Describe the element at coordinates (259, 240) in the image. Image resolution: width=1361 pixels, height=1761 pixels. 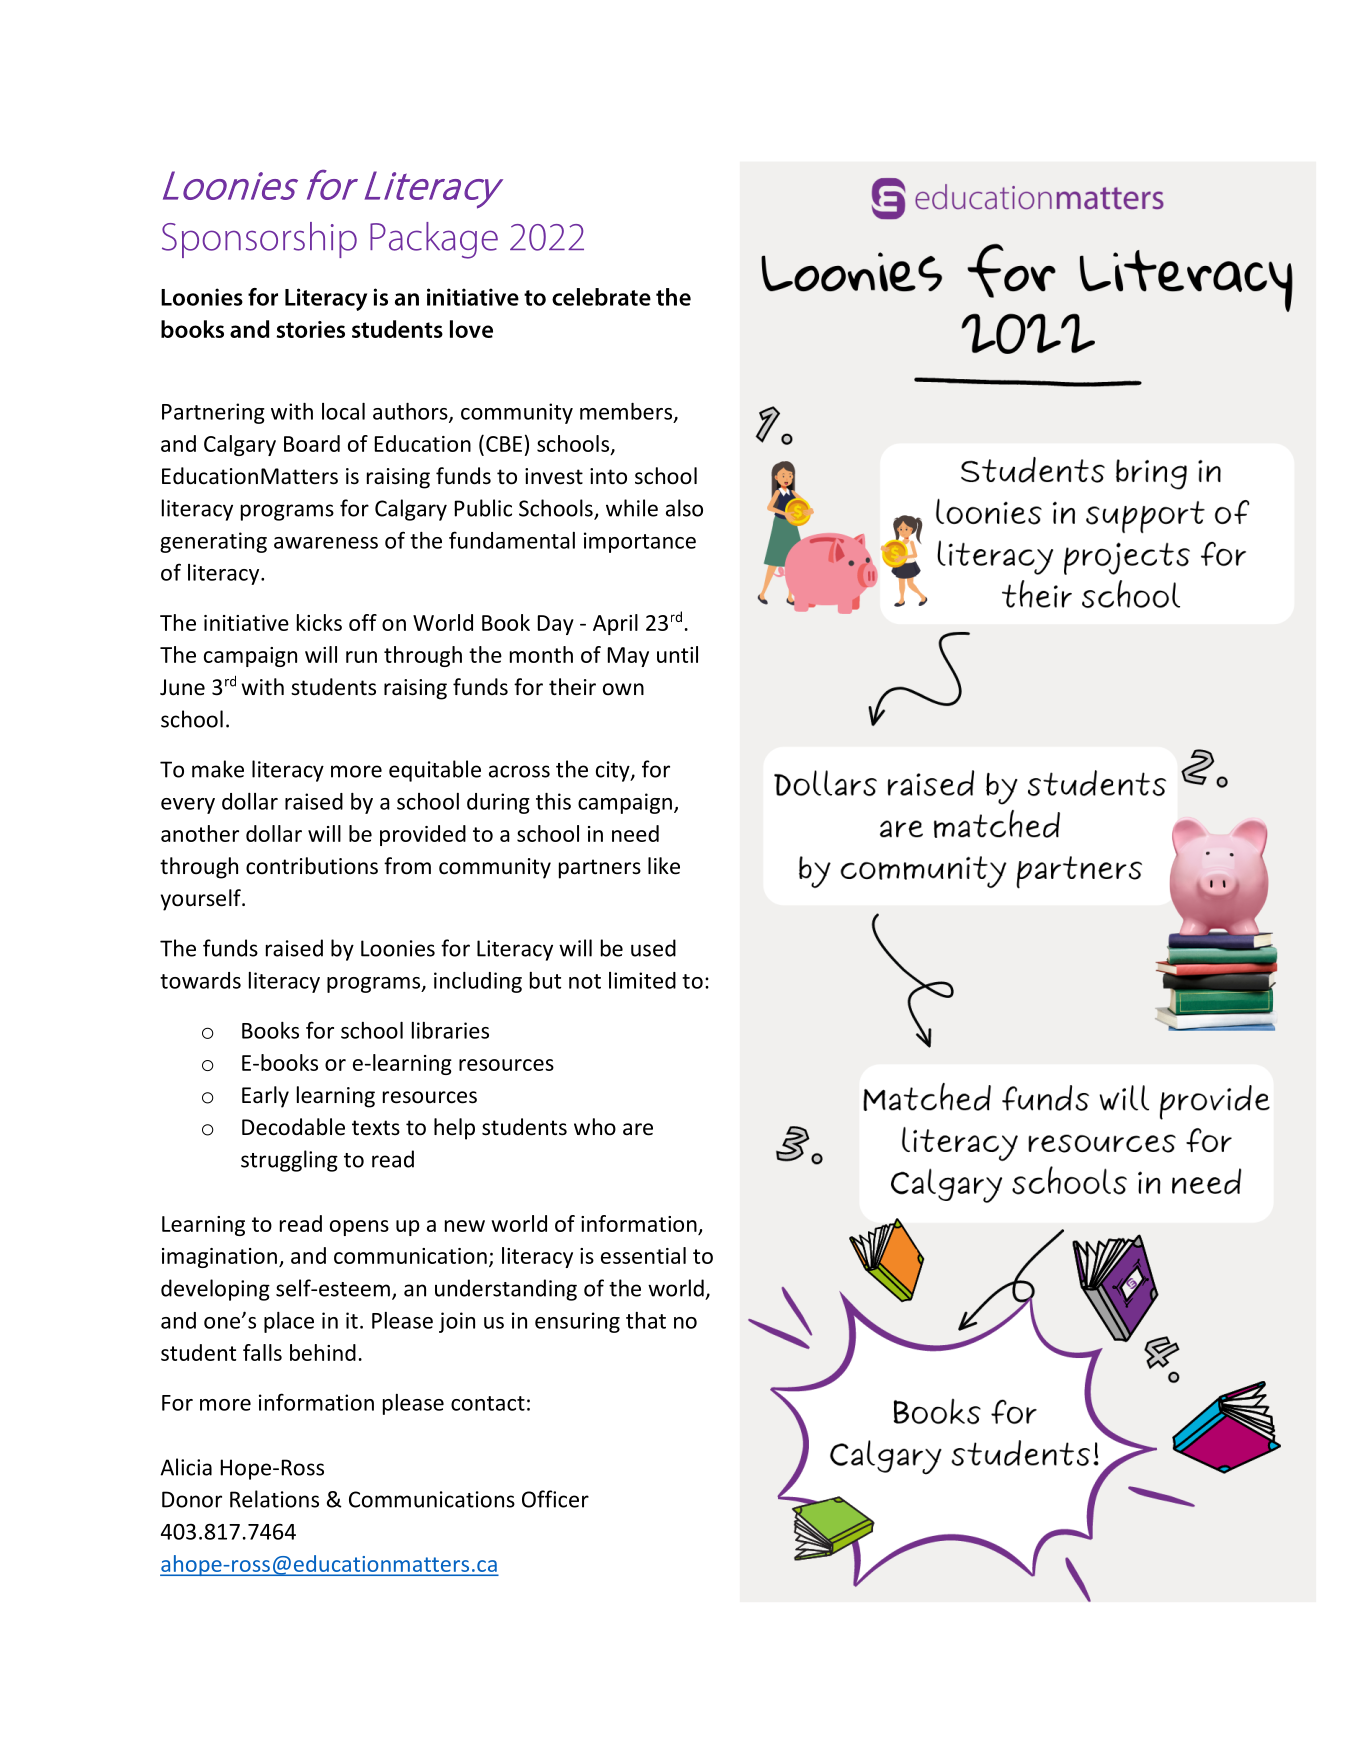
I see `Sponsorship` at that location.
